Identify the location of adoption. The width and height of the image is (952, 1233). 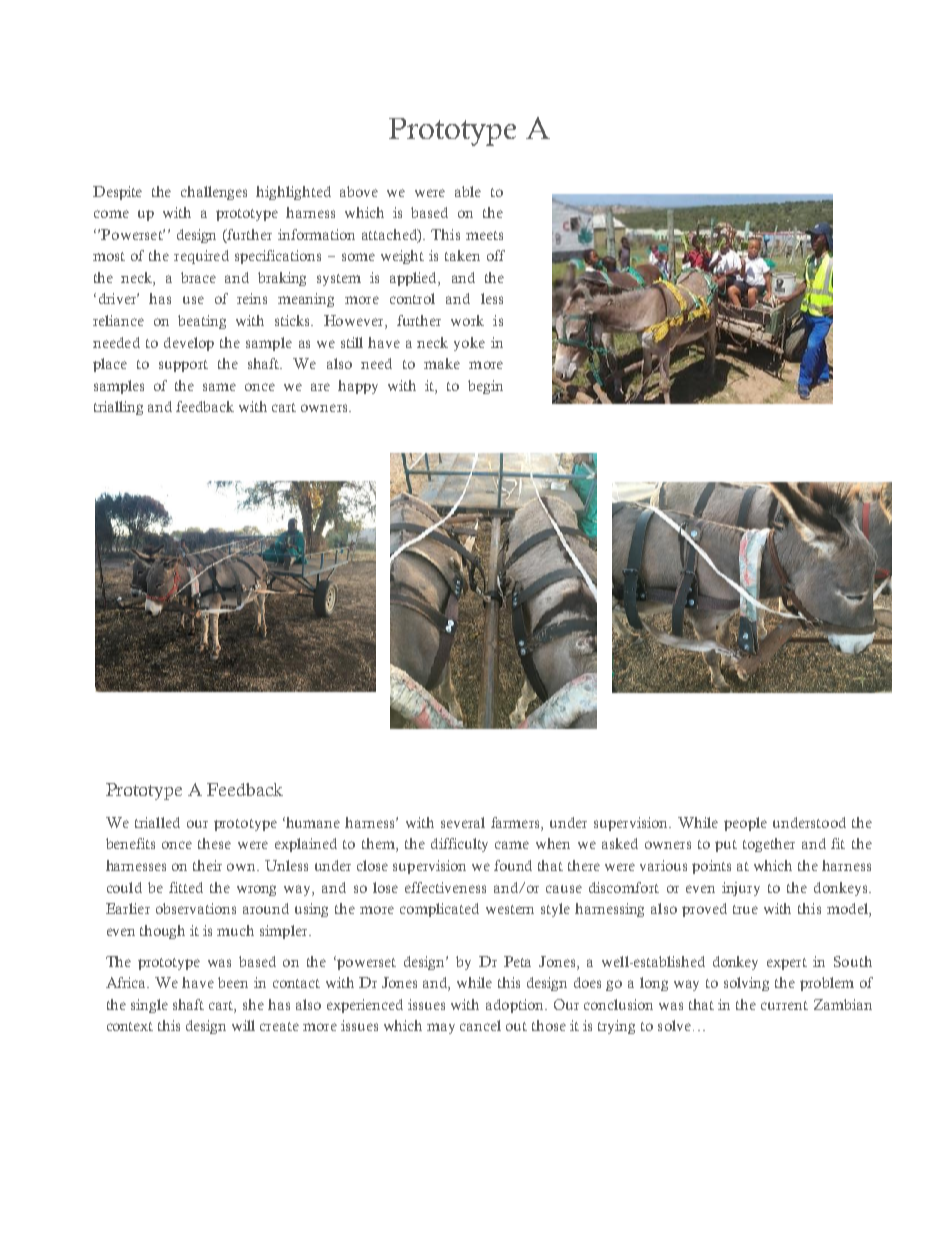
(516, 1006).
